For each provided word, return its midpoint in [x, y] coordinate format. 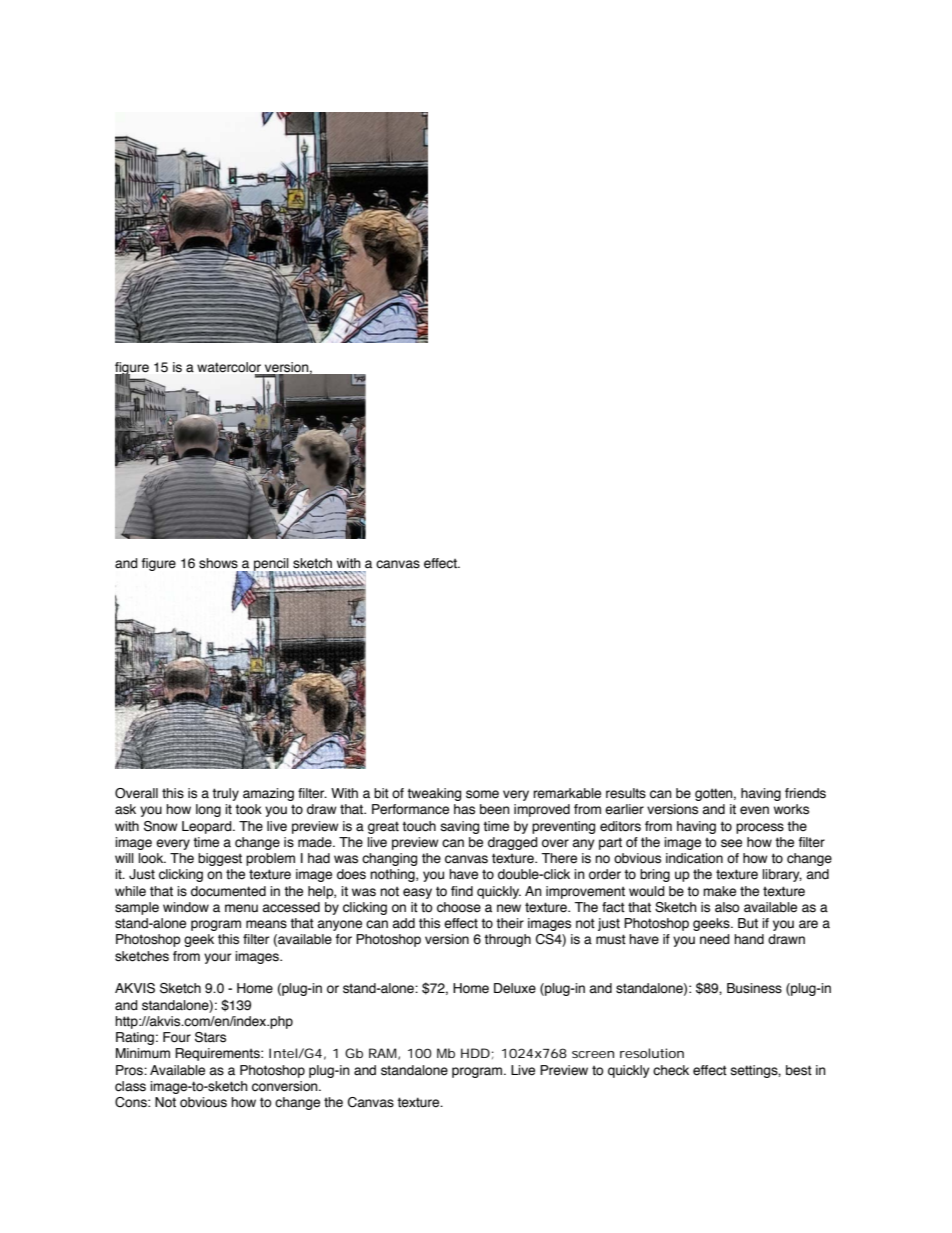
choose [459, 907]
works [791, 809]
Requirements [218, 1054]
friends [805, 793]
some [482, 794]
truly [225, 794]
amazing [268, 794]
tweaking [434, 794]
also [727, 907]
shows [218, 563]
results [626, 793]
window [186, 907]
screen [593, 1054]
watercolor [229, 367]
